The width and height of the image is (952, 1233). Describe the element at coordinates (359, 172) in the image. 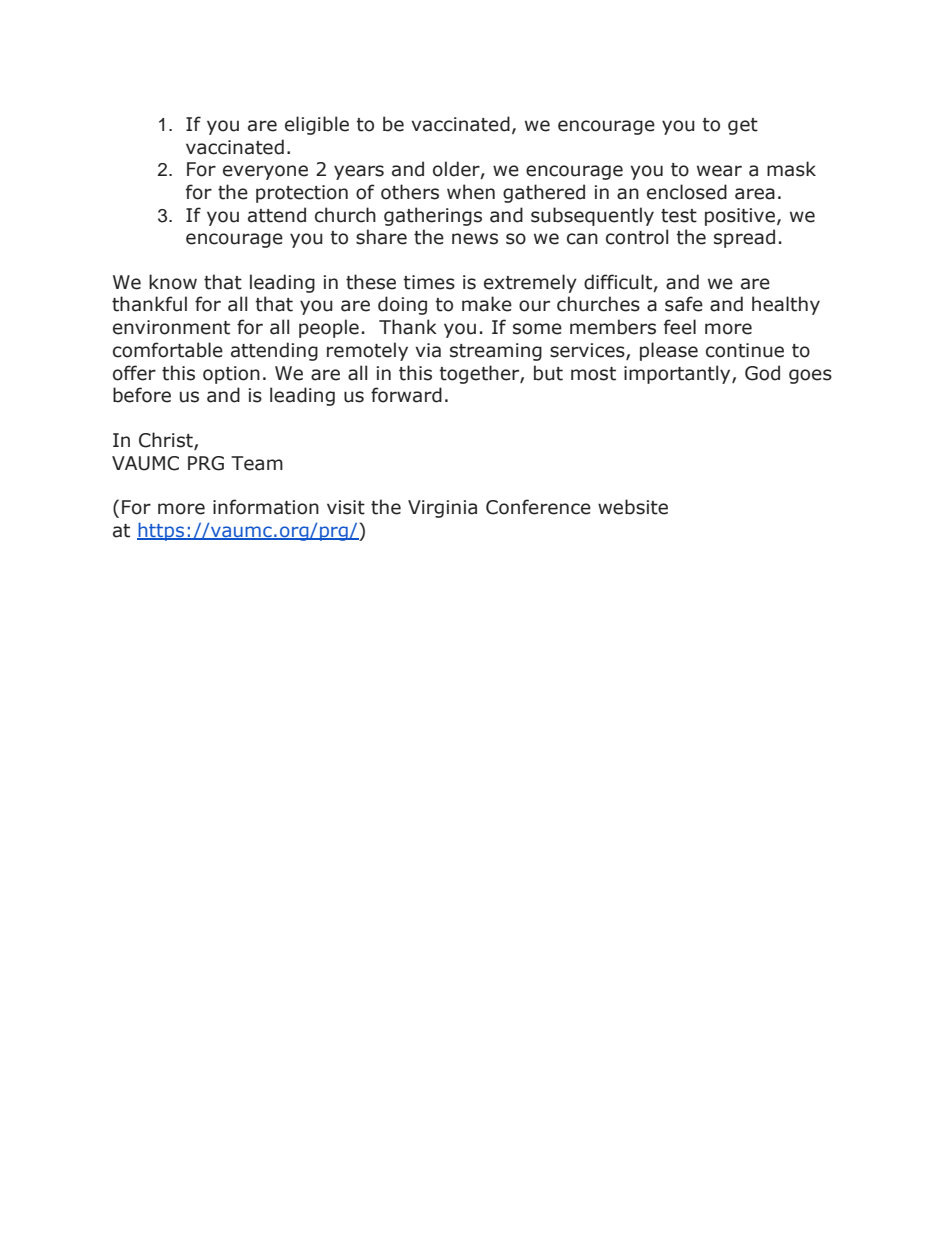

I see `years` at that location.
